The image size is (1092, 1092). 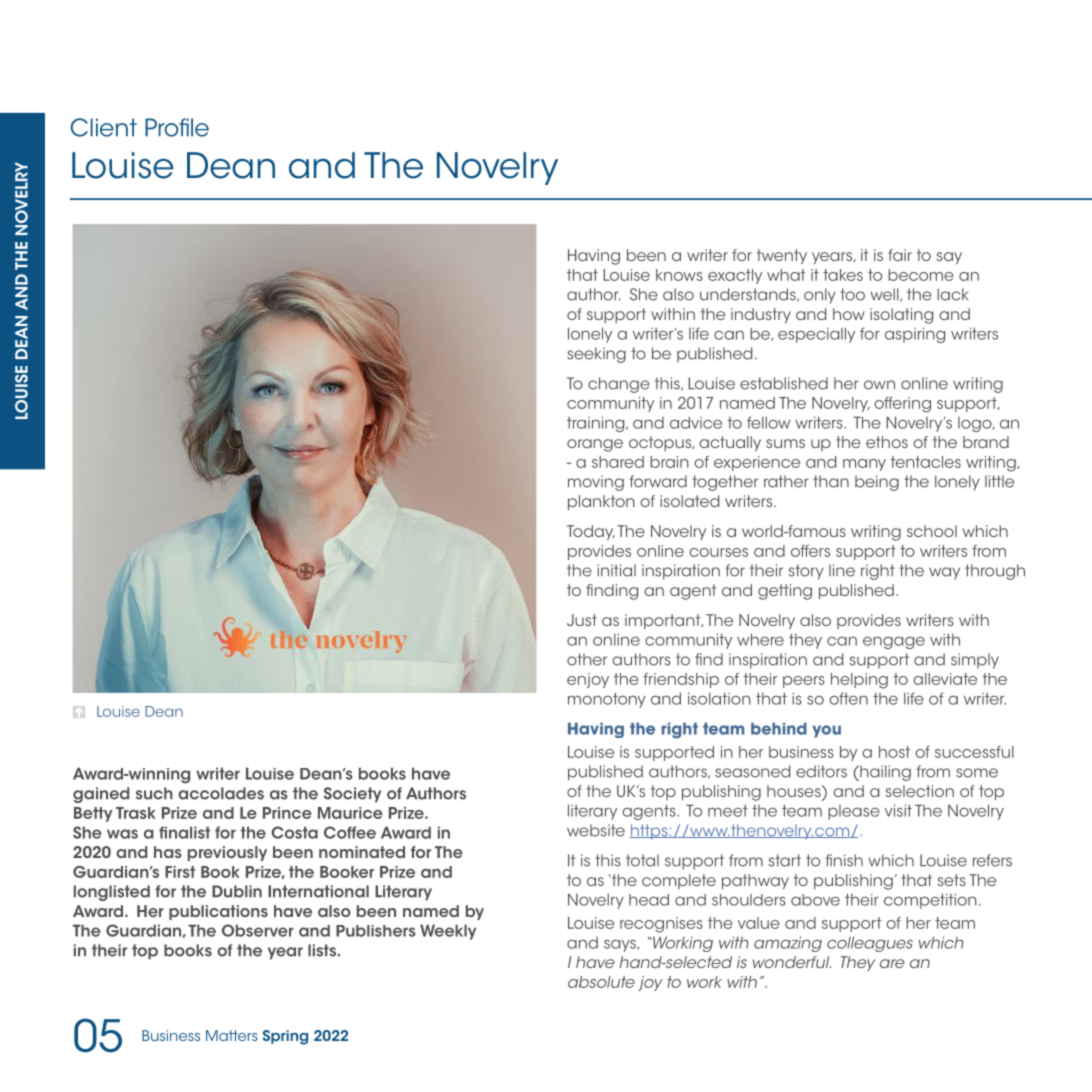 What do you see at coordinates (870, 944) in the page?
I see `colleagues` at bounding box center [870, 944].
